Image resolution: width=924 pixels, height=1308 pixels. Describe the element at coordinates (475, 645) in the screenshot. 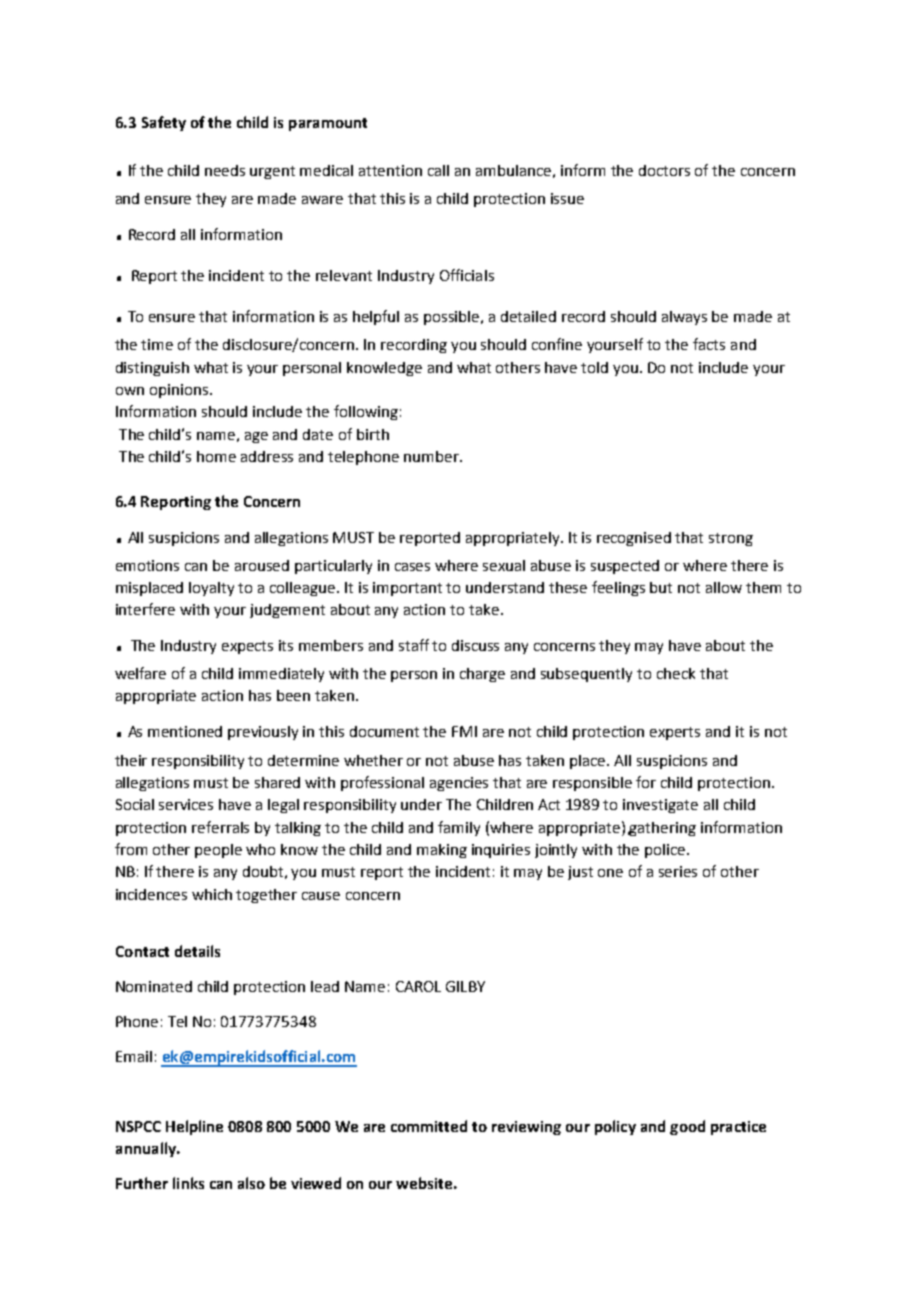

I see `discuss` at that location.
